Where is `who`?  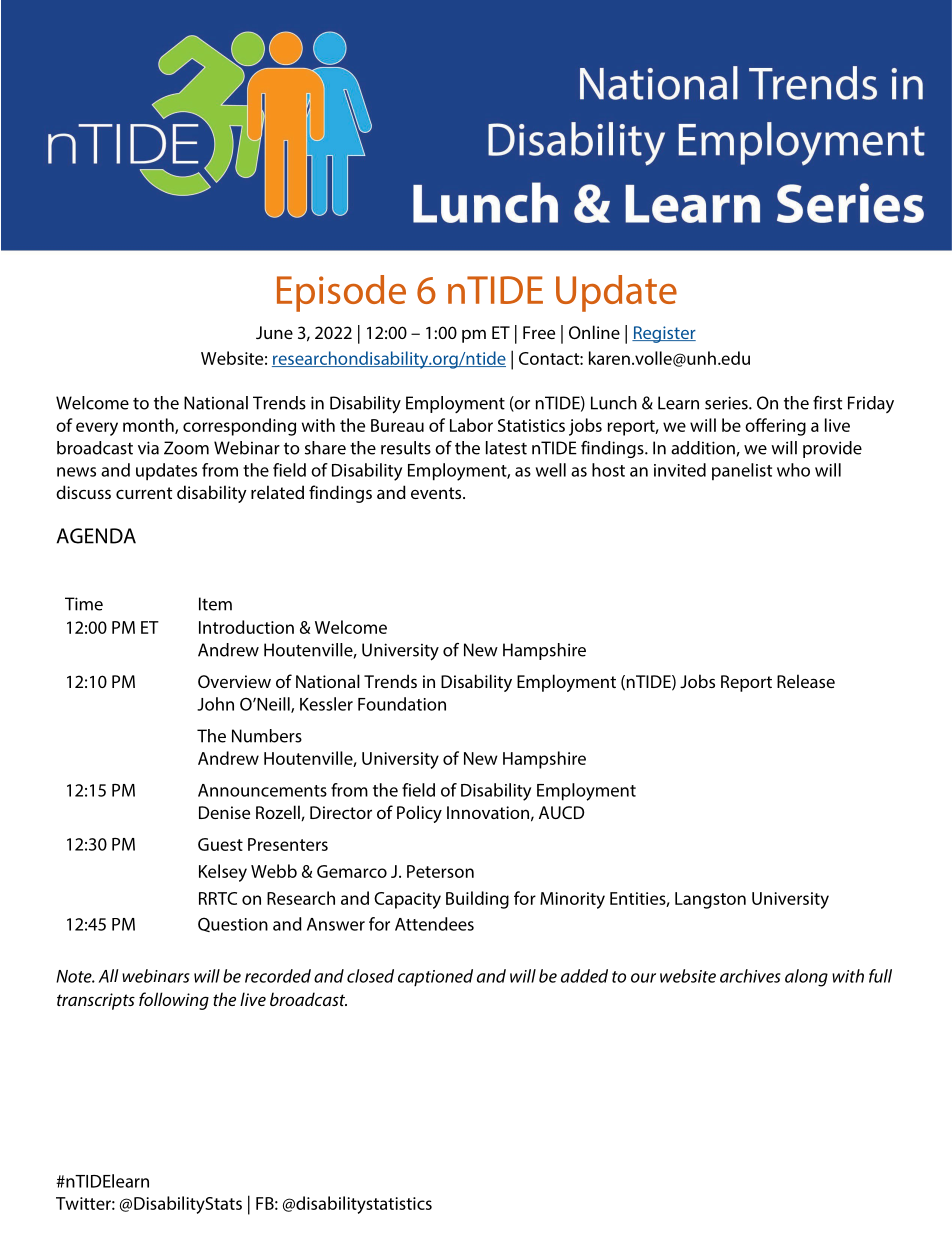 who is located at coordinates (793, 470).
